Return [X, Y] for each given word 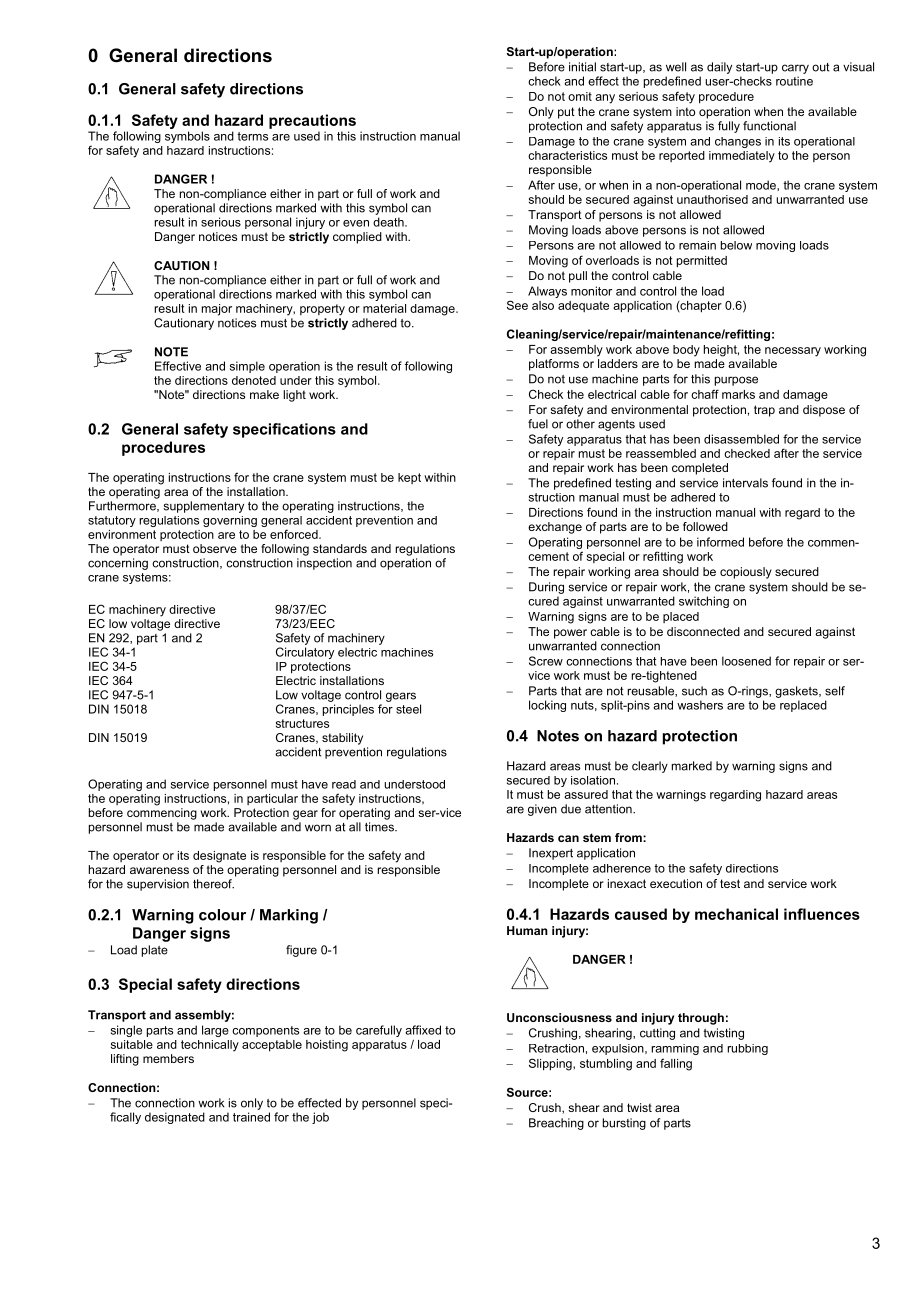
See [517, 305]
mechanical [736, 914]
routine [794, 81]
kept [409, 478]
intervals [745, 483]
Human [527, 930]
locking [547, 706]
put [566, 113]
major [217, 310]
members [168, 1058]
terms [252, 136]
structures [302, 723]
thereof [213, 884]
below [736, 245]
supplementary [204, 507]
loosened [746, 661]
